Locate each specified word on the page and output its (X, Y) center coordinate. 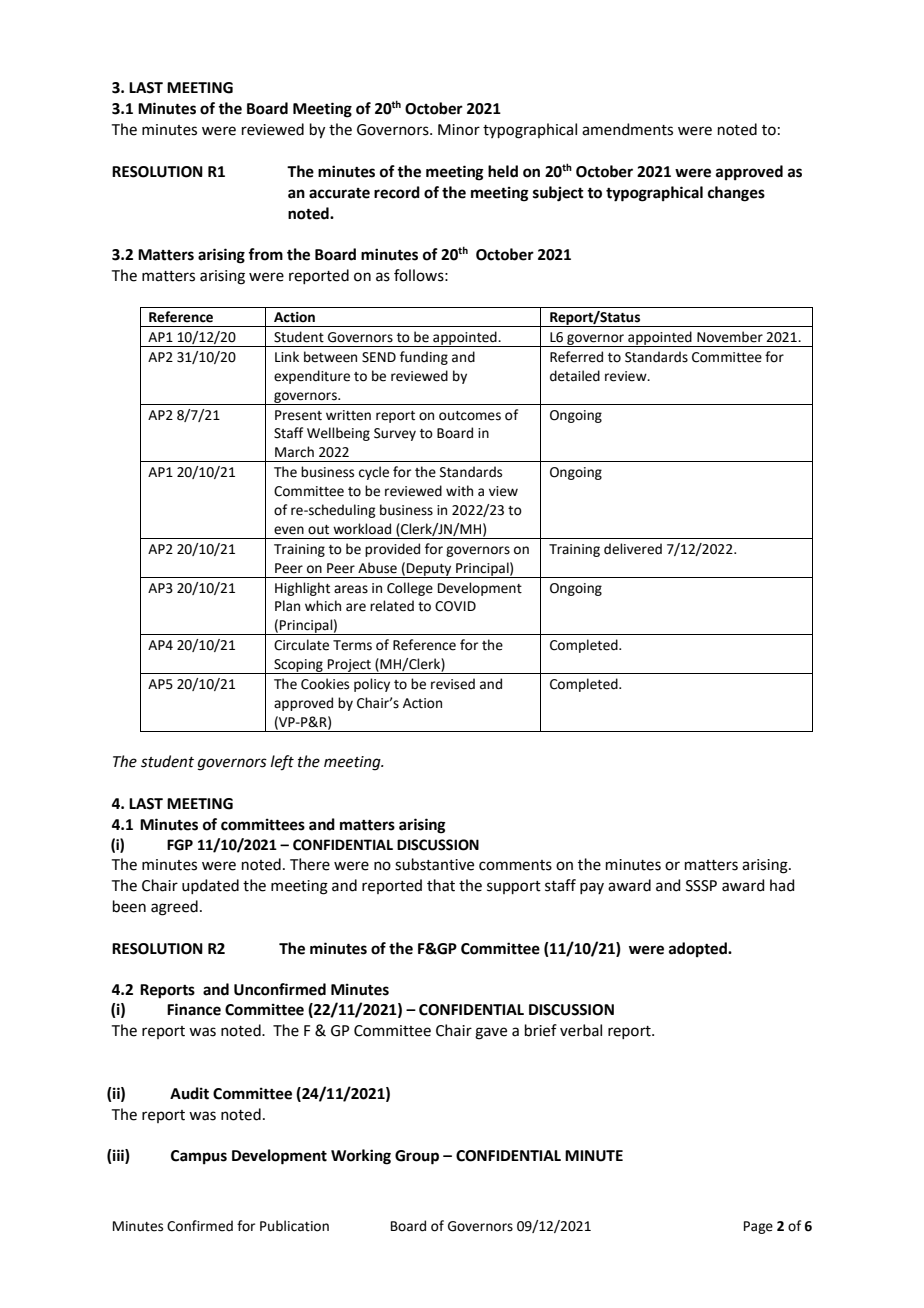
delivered (633, 549)
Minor (459, 130)
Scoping (298, 666)
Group (417, 1157)
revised (453, 684)
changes (736, 194)
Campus (199, 1157)
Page (758, 1227)
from (265, 254)
